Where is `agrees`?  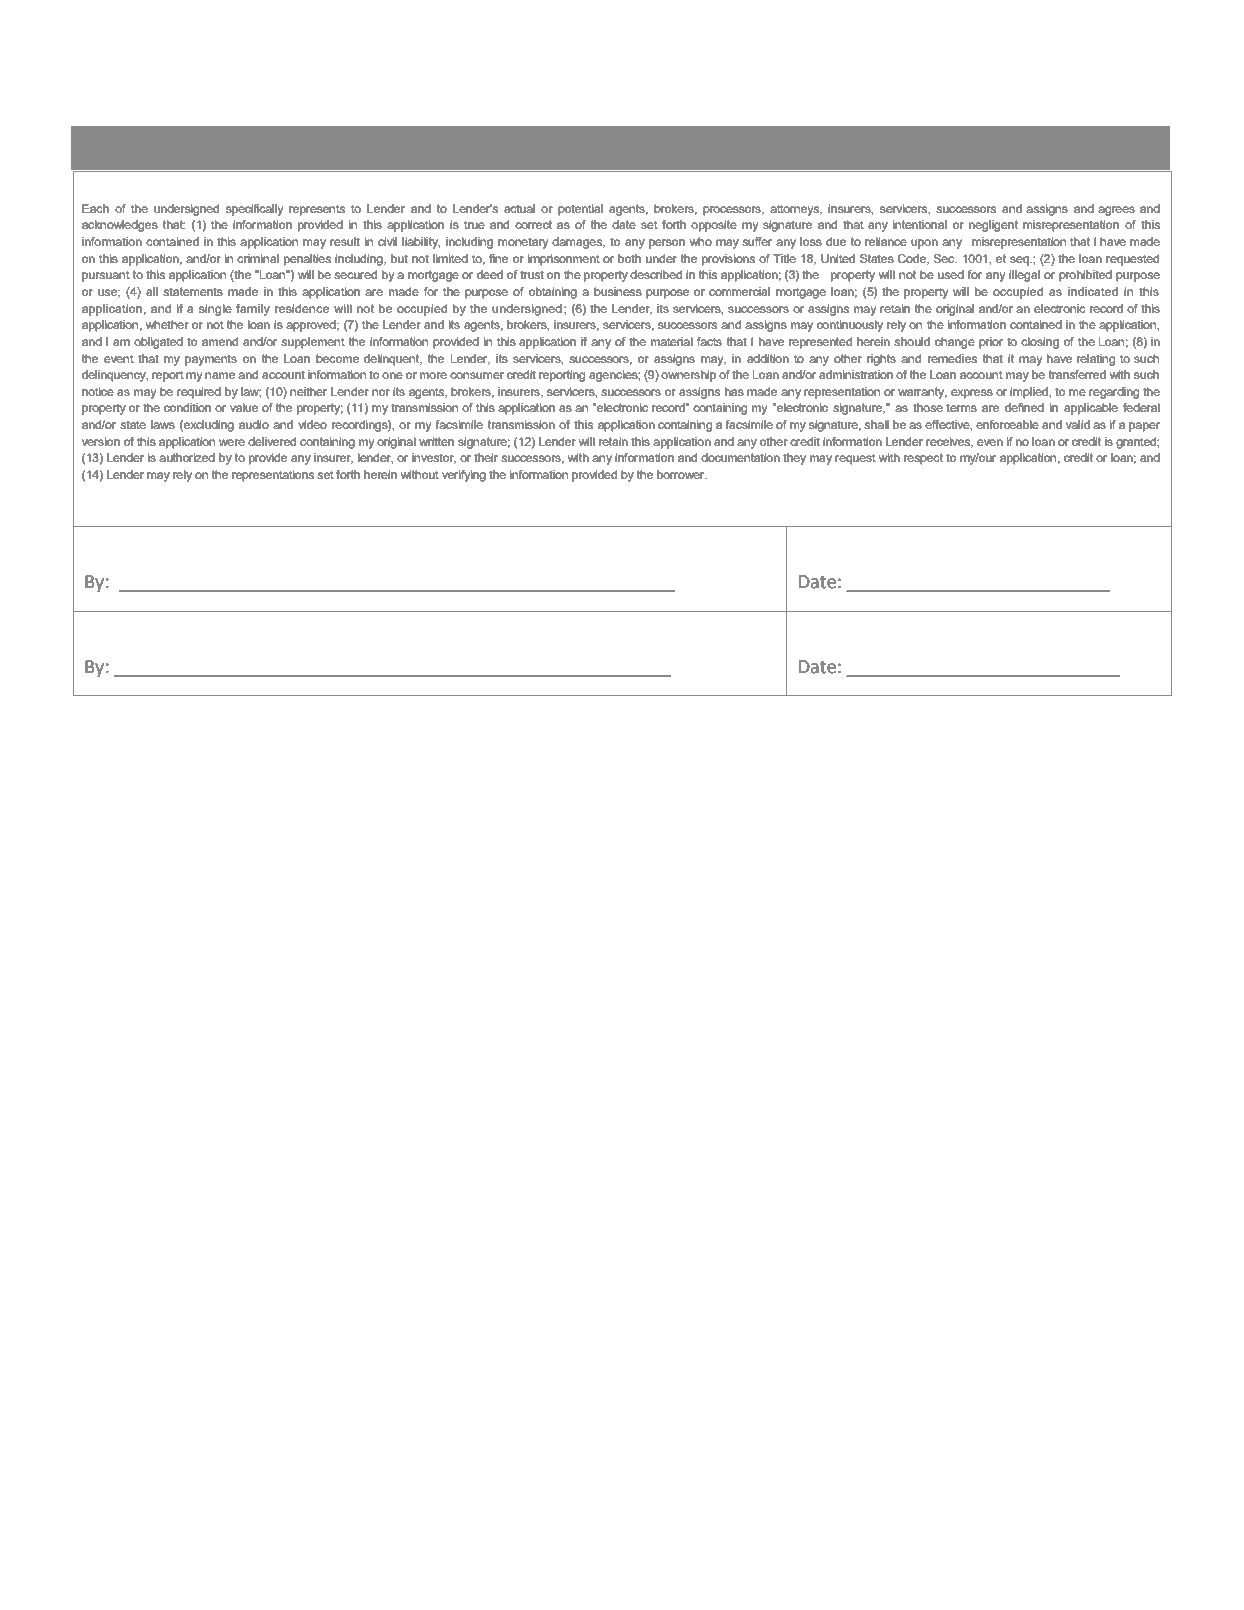 agrees is located at coordinates (1116, 211).
